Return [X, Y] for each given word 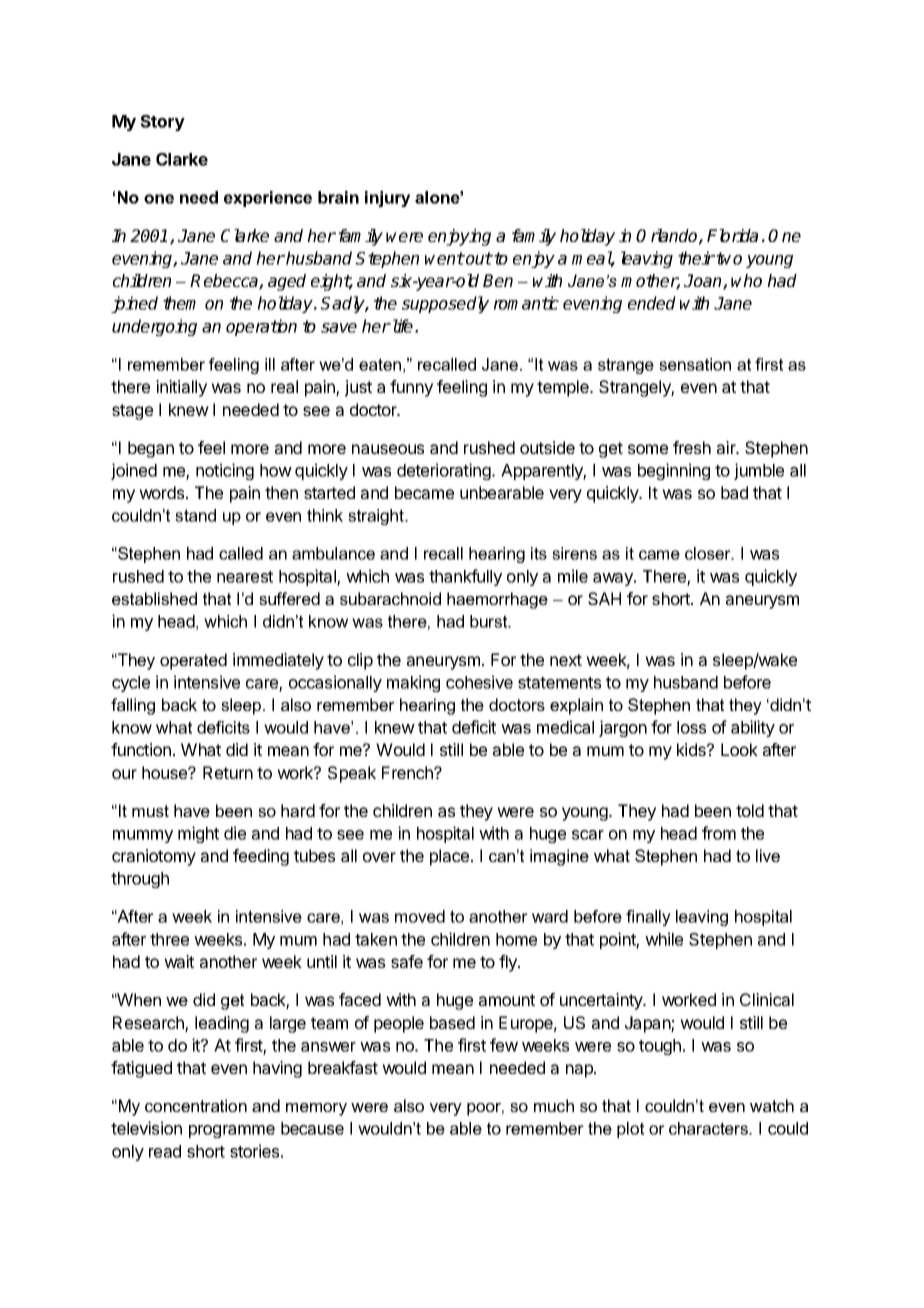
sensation [695, 364]
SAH [604, 598]
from [719, 833]
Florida [732, 235]
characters [709, 1128]
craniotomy [154, 857]
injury [387, 199]
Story [162, 123]
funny [411, 388]
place [449, 857]
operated [193, 661]
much [554, 1105]
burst [490, 621]
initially [181, 388]
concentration [196, 1105]
